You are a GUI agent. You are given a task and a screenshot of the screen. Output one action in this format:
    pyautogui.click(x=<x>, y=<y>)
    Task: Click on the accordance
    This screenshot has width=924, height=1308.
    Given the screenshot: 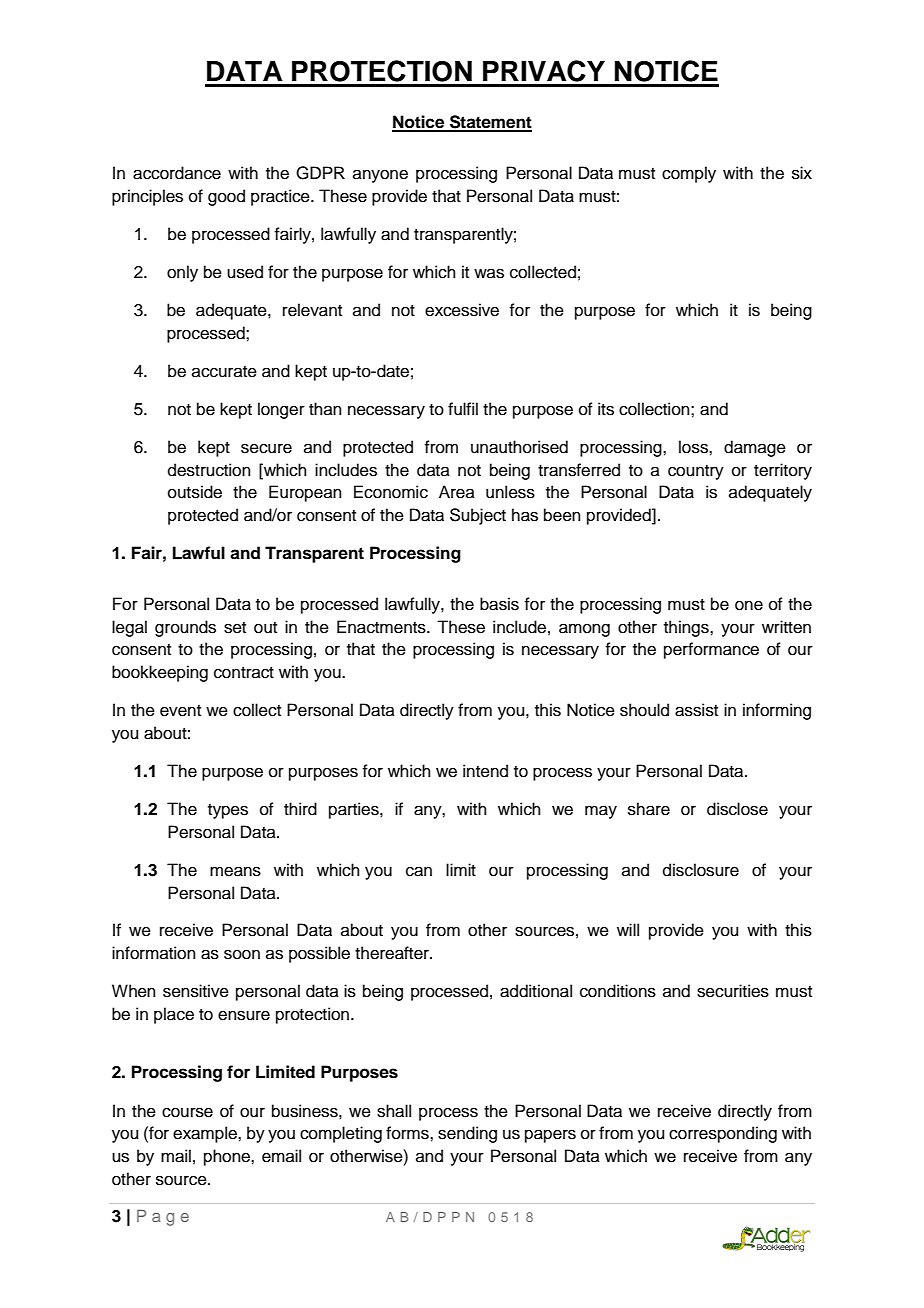 What is the action you would take?
    pyautogui.click(x=177, y=173)
